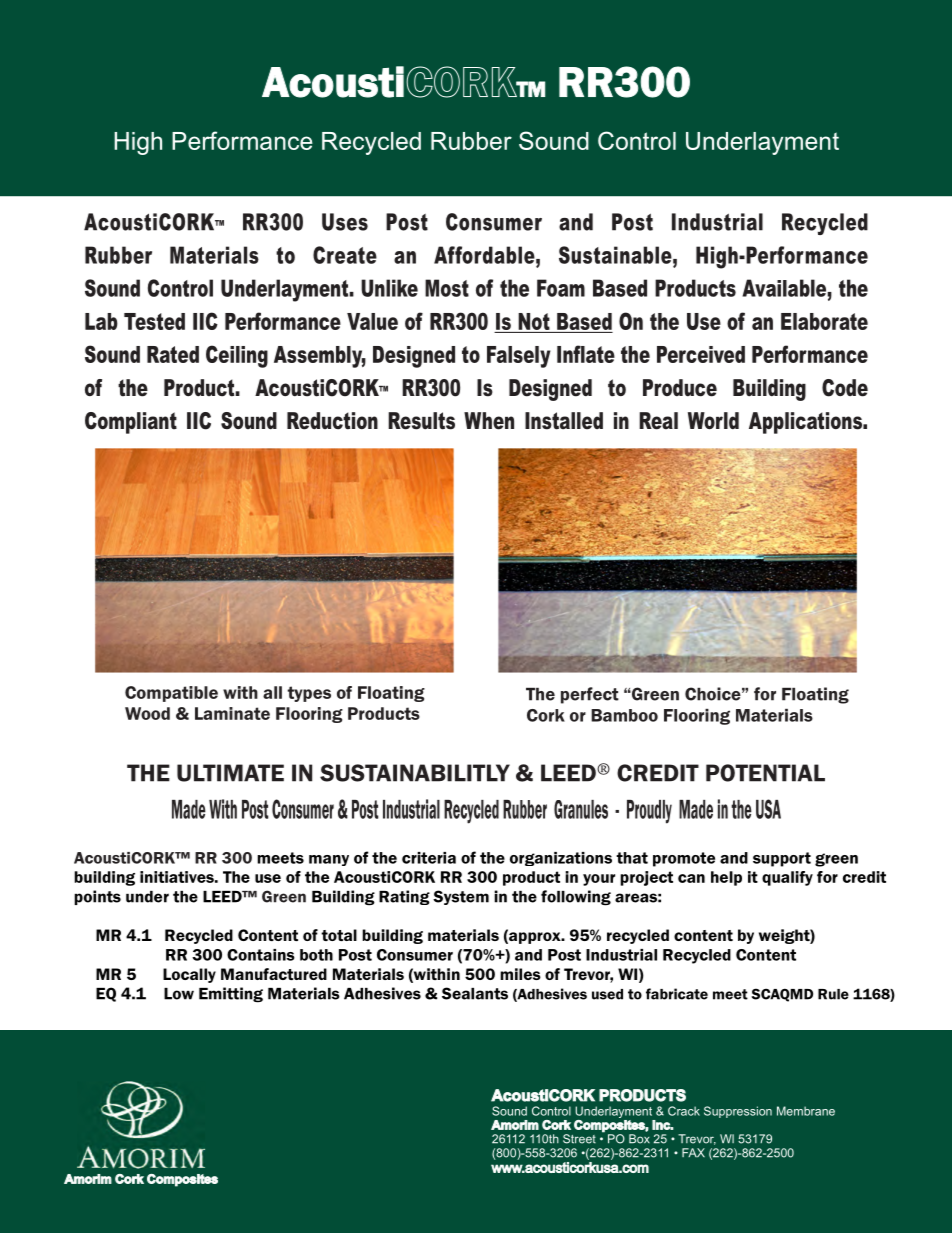 The height and width of the screenshot is (1233, 952). I want to click on Compliant, so click(131, 423).
